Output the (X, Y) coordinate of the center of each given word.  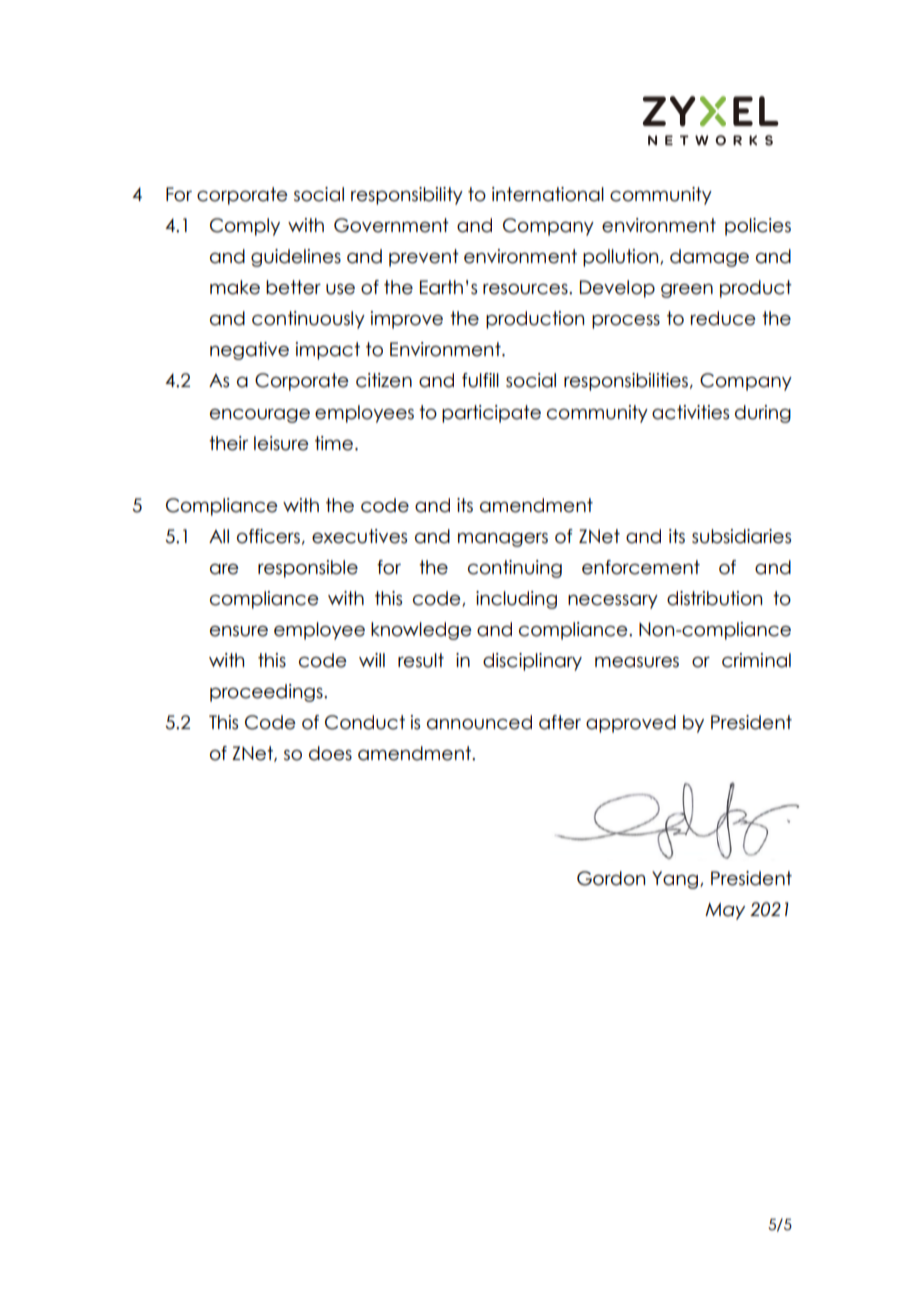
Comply (245, 227)
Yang (676, 880)
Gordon (611, 878)
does (330, 753)
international (548, 194)
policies (758, 227)
